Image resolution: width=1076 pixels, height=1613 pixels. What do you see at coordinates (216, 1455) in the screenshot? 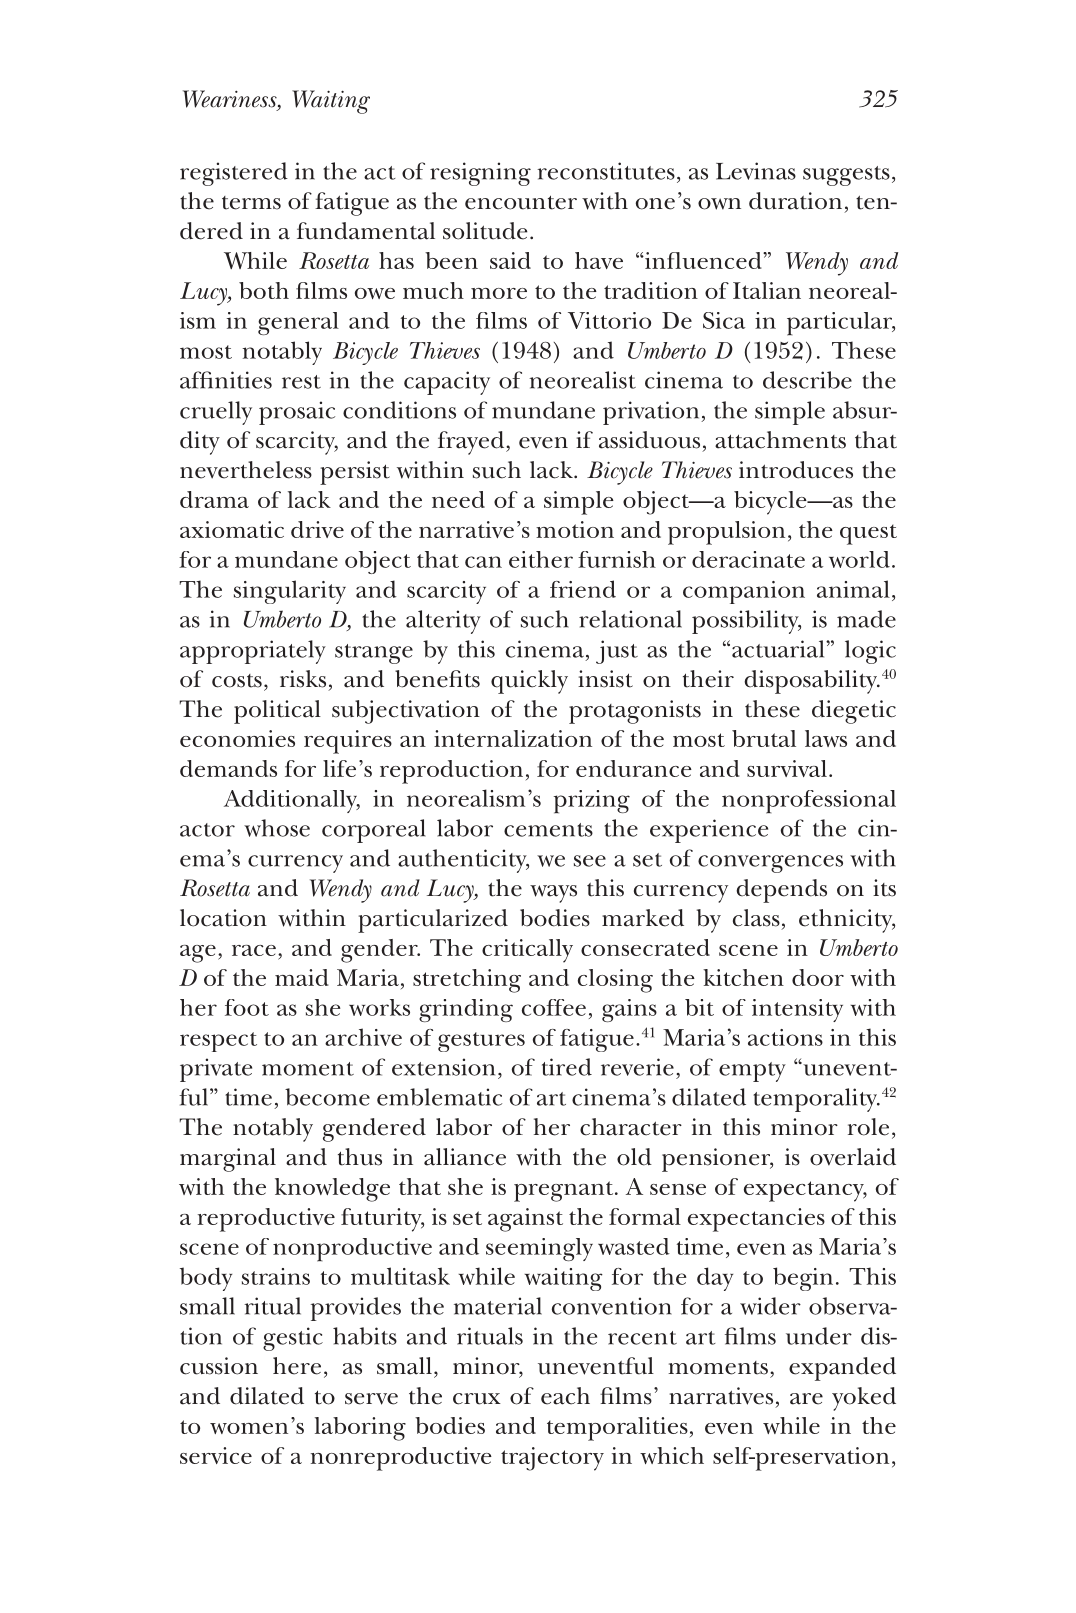
I see `service` at bounding box center [216, 1455].
